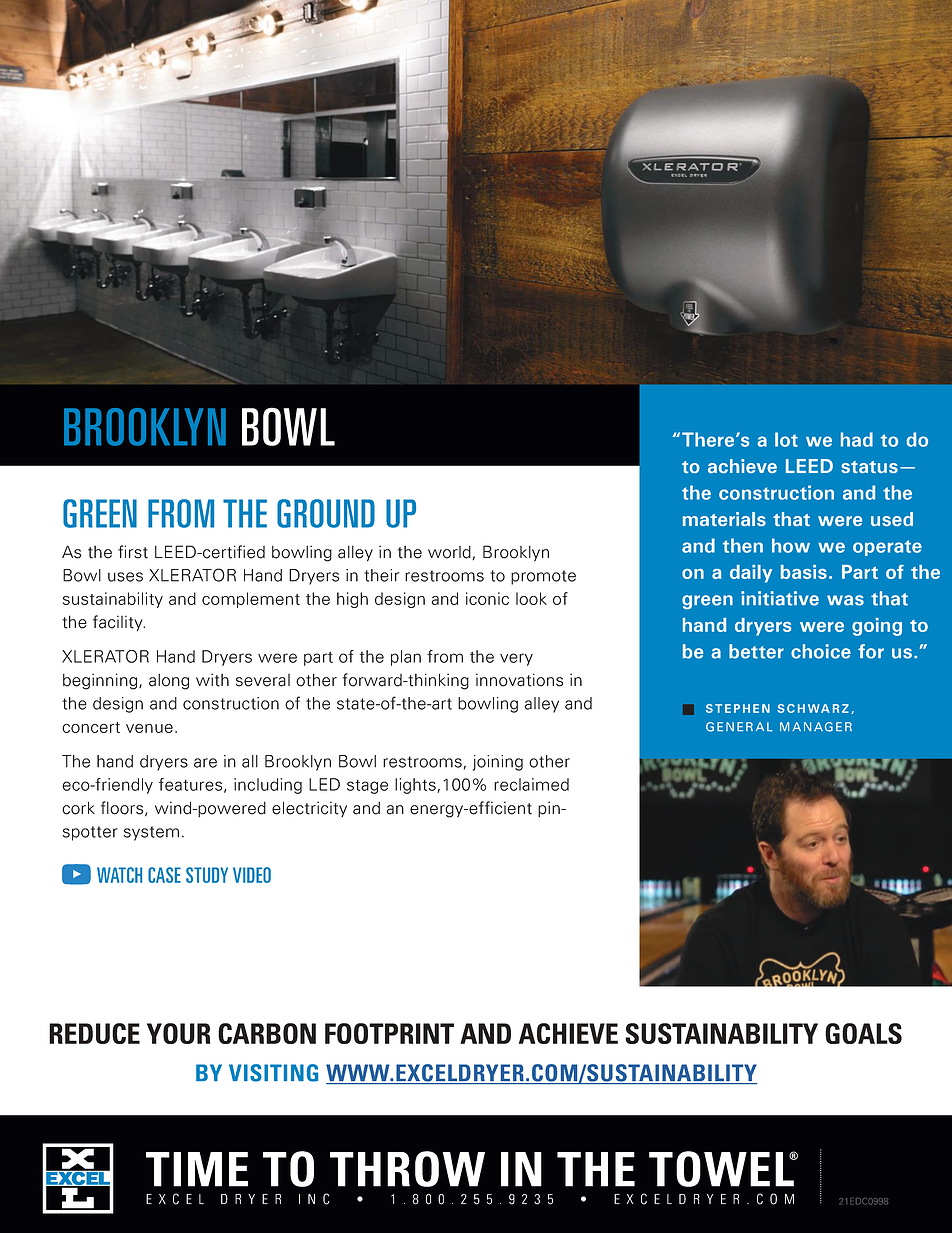 The height and width of the screenshot is (1233, 952). What do you see at coordinates (863, 1033) in the screenshot?
I see `GOALS` at bounding box center [863, 1033].
